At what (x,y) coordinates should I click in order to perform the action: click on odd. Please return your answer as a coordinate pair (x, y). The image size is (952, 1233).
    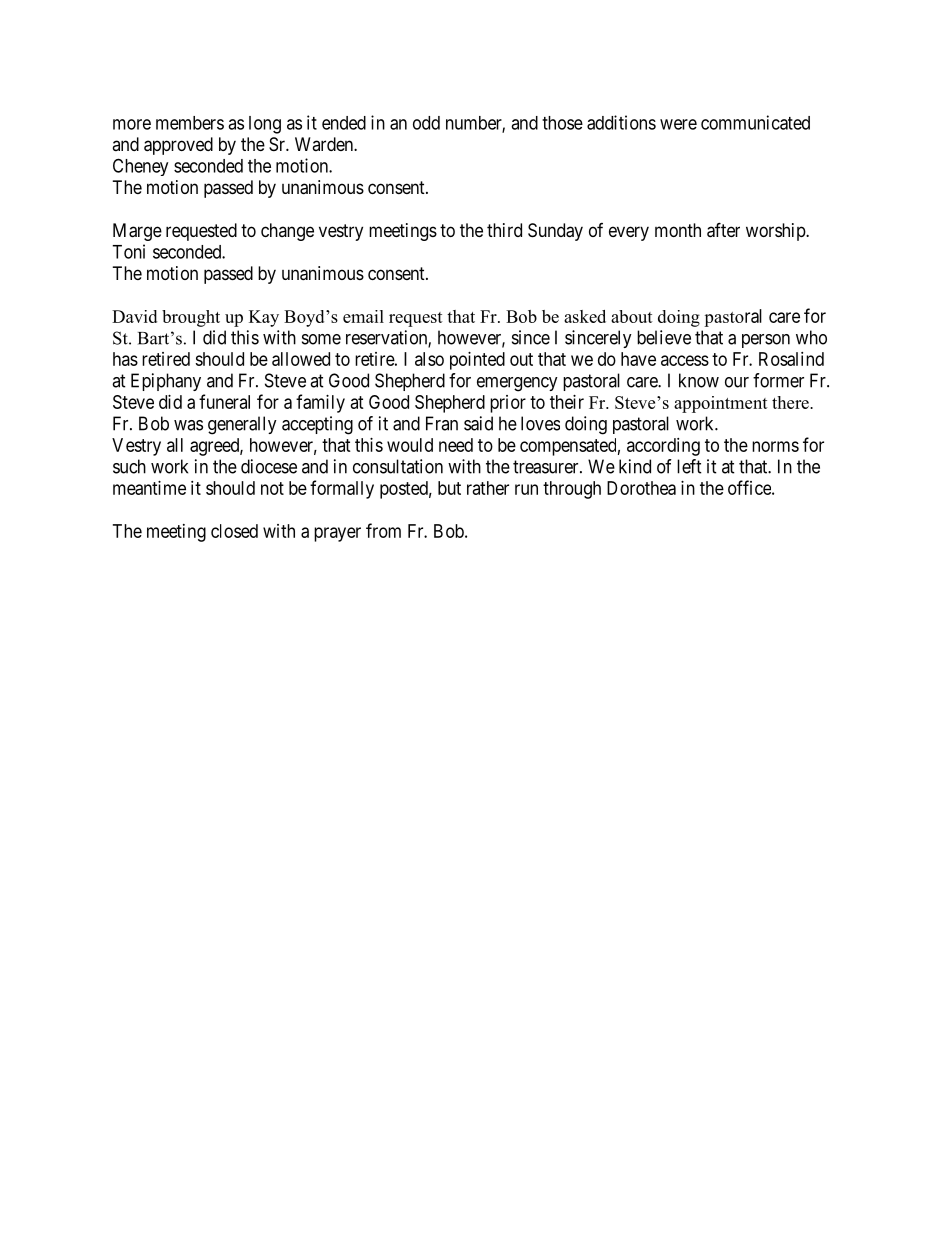
    Looking at the image, I should click on (426, 123).
